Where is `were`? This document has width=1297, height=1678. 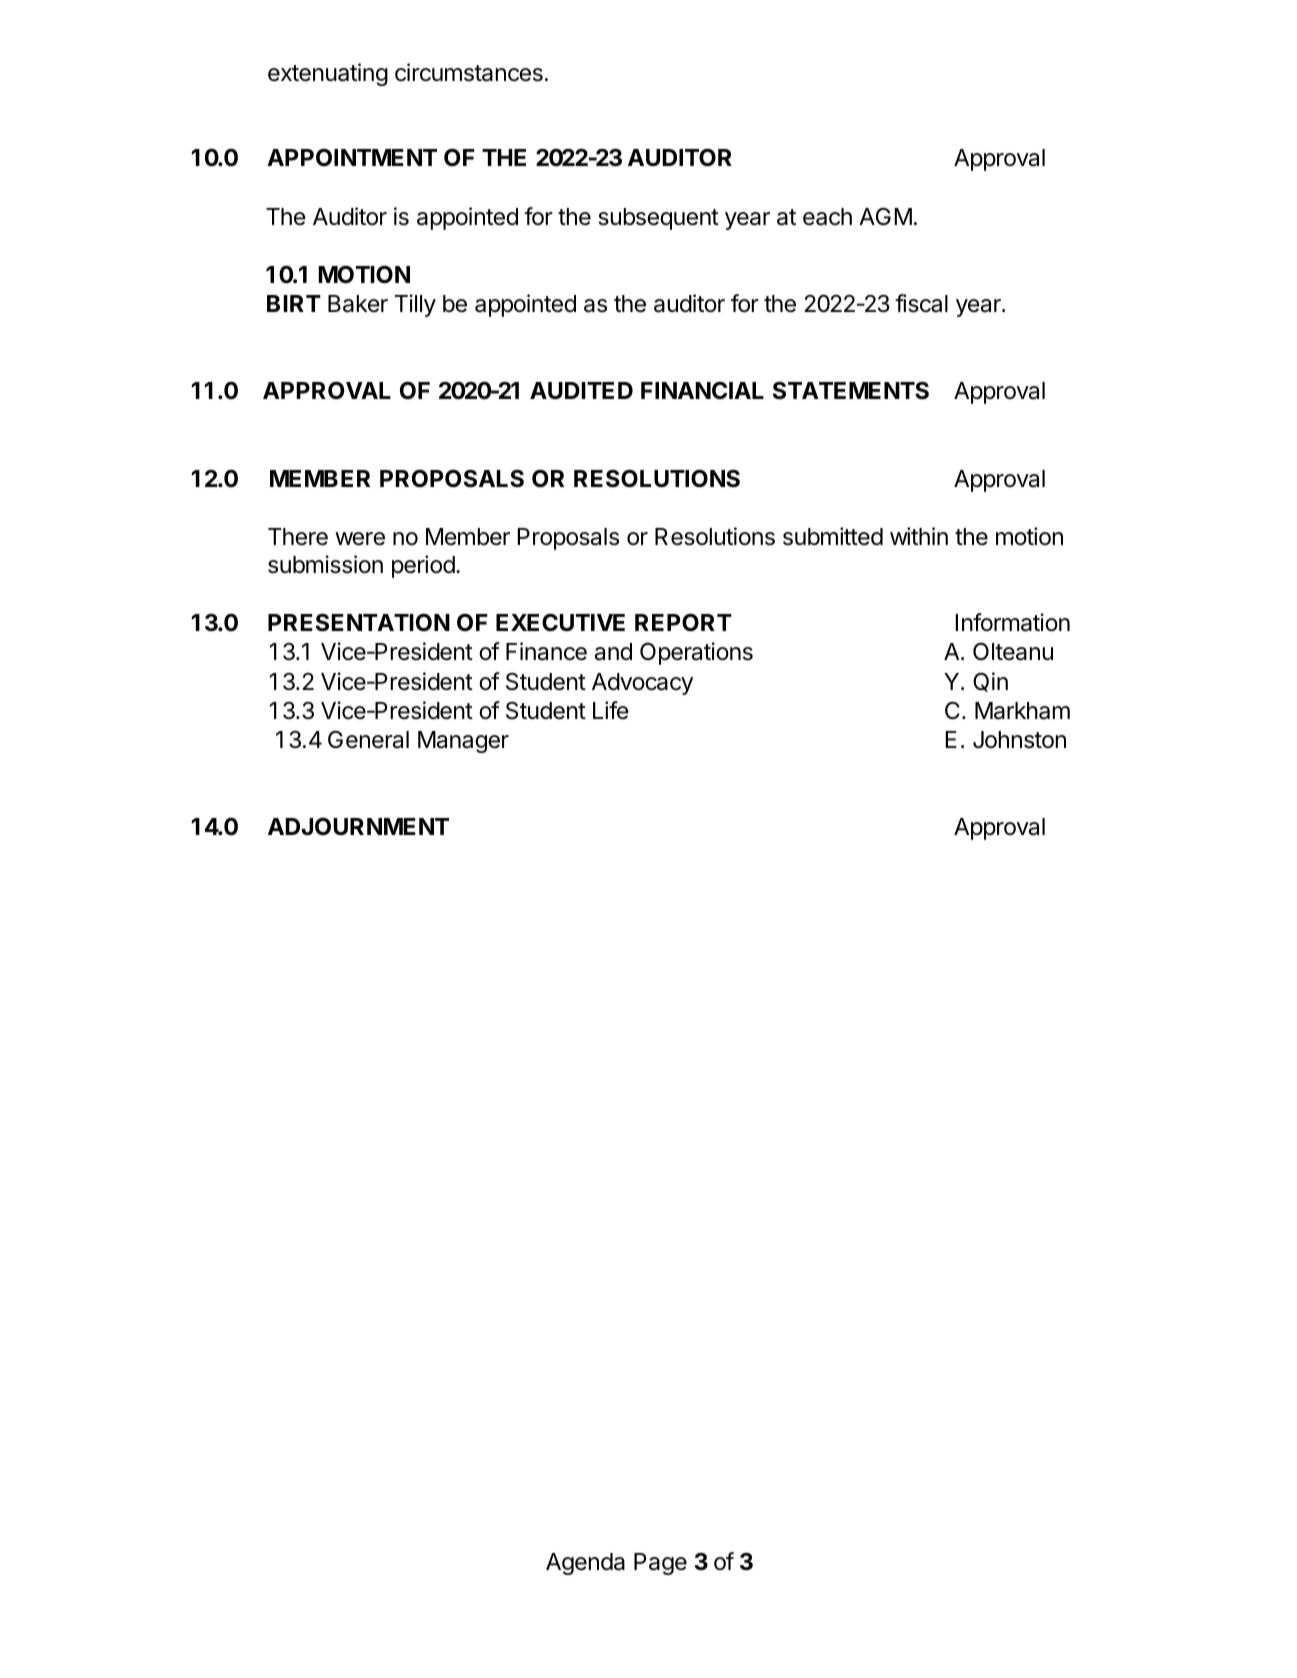 were is located at coordinates (360, 539).
